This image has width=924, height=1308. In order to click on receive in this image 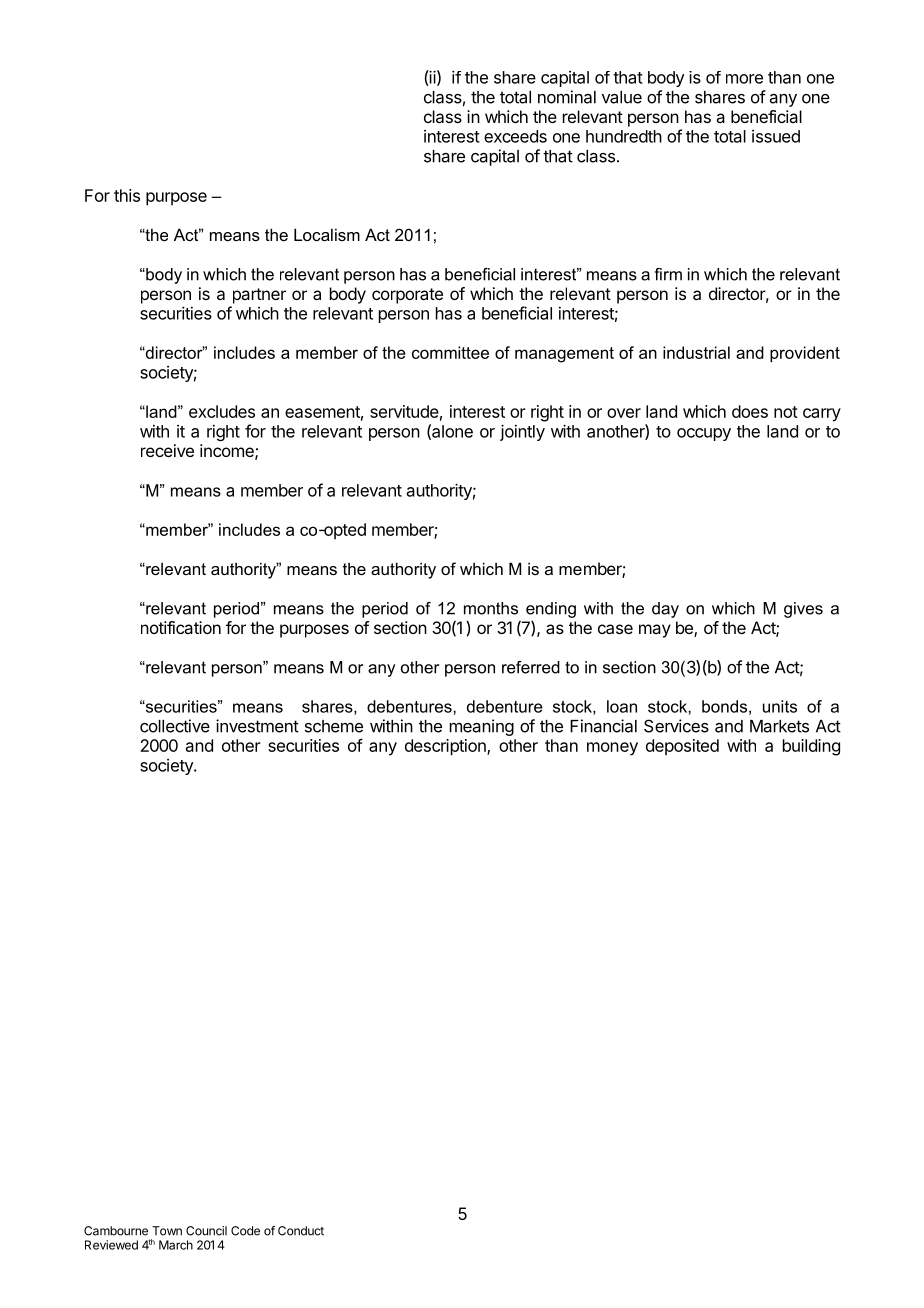, I will do `click(167, 450)`.
